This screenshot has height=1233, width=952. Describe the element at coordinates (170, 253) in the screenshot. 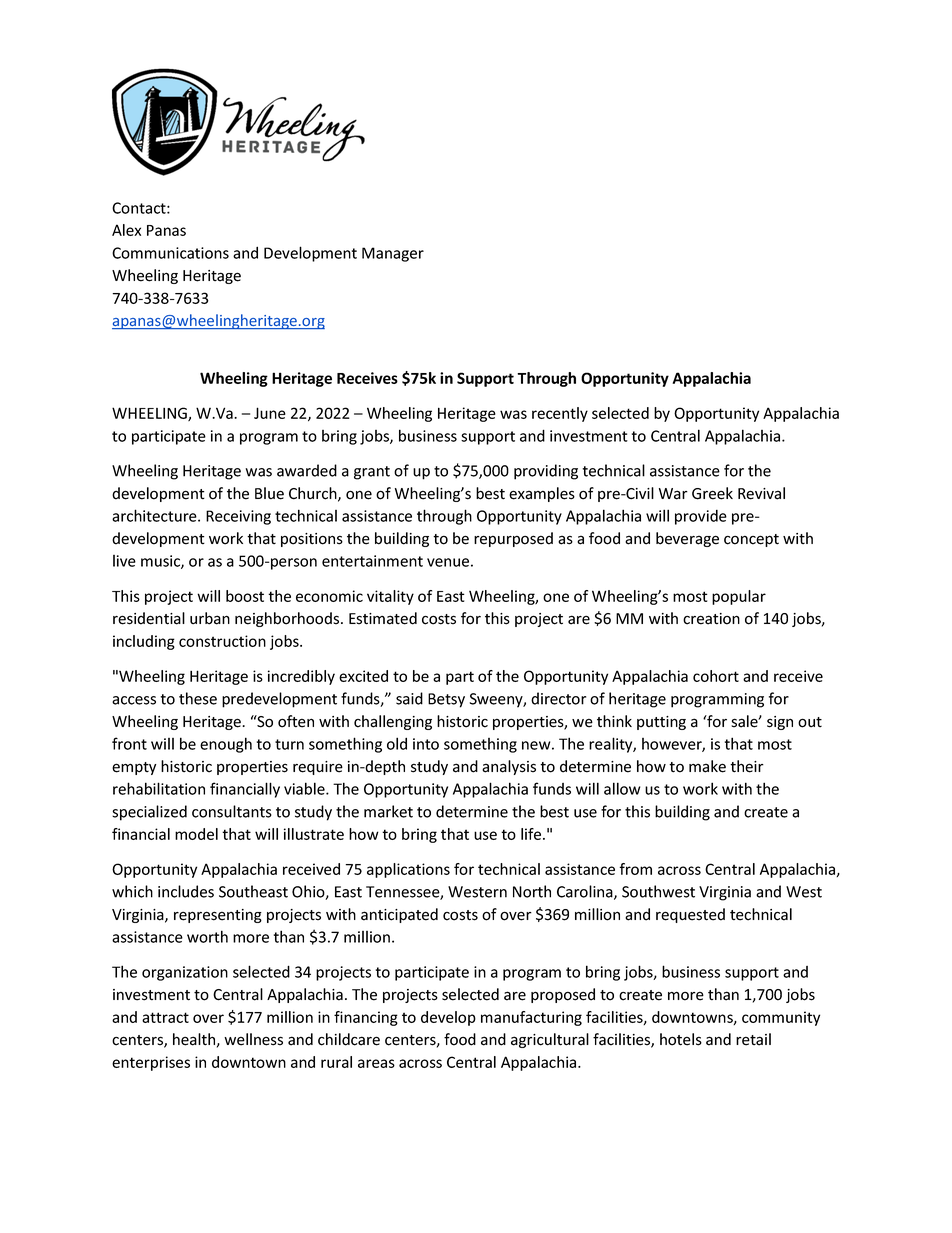

I see `Communications` at that location.
